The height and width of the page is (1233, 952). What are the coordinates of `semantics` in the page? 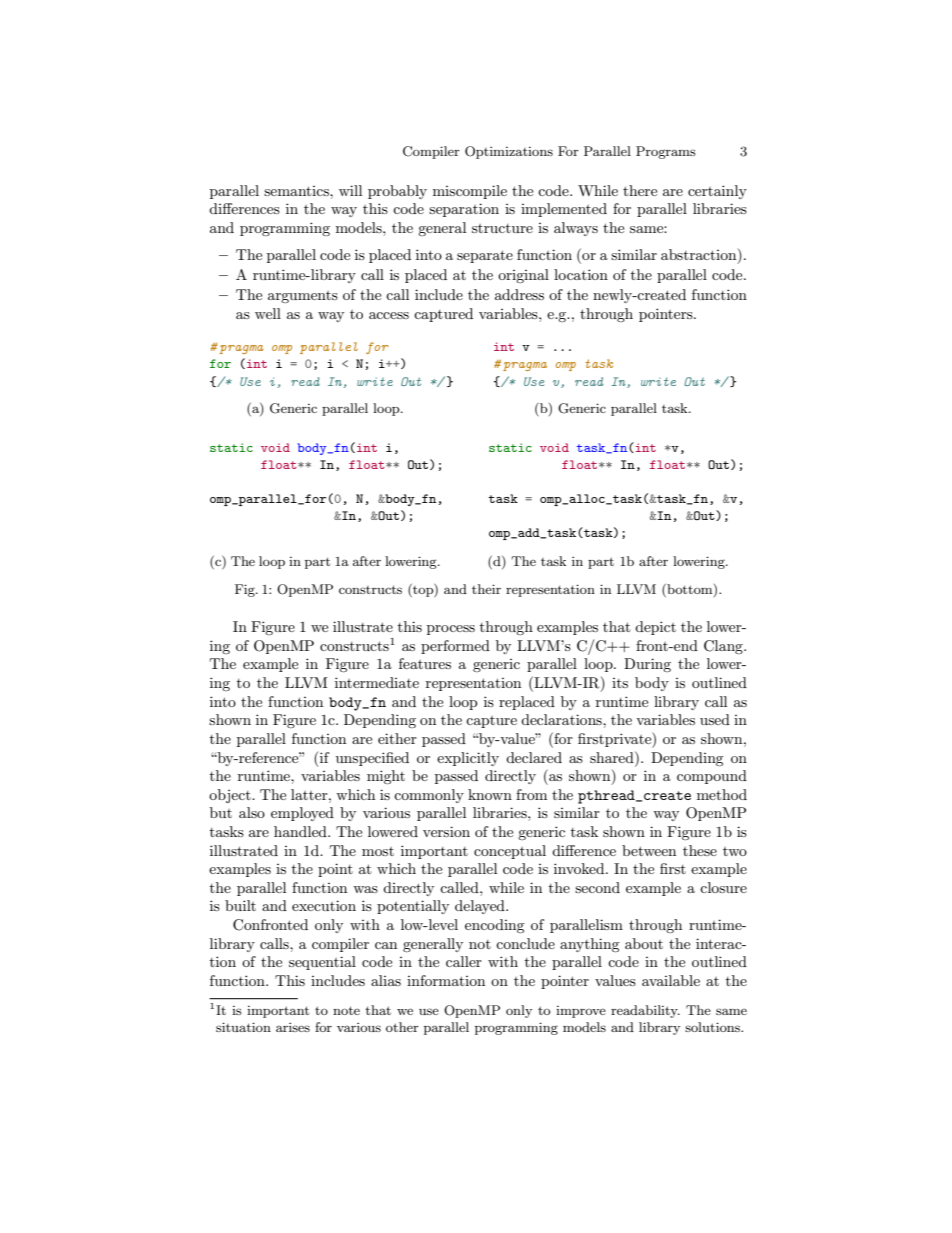 It's located at (297, 191).
